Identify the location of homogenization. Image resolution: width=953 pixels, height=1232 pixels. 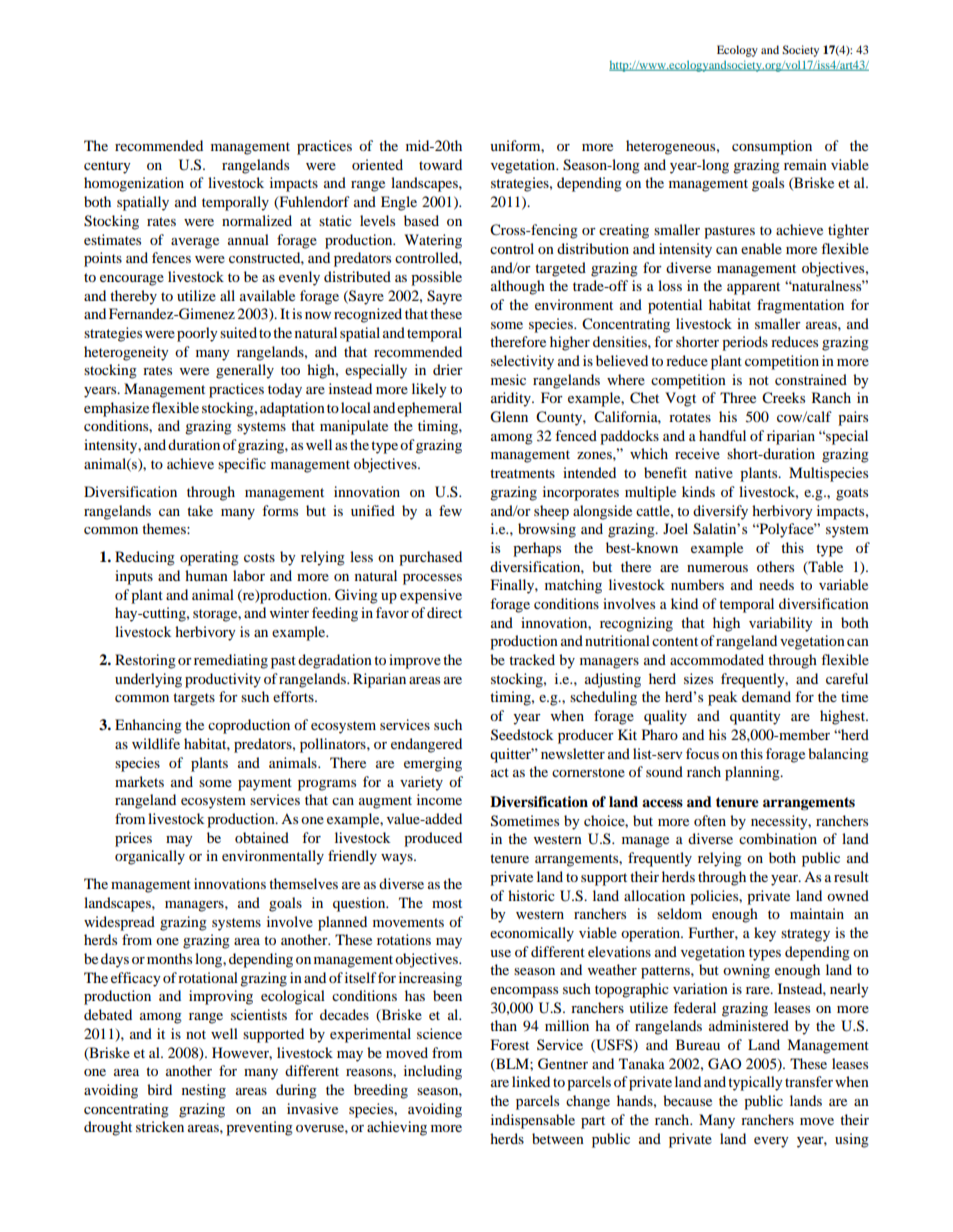
(134, 184).
